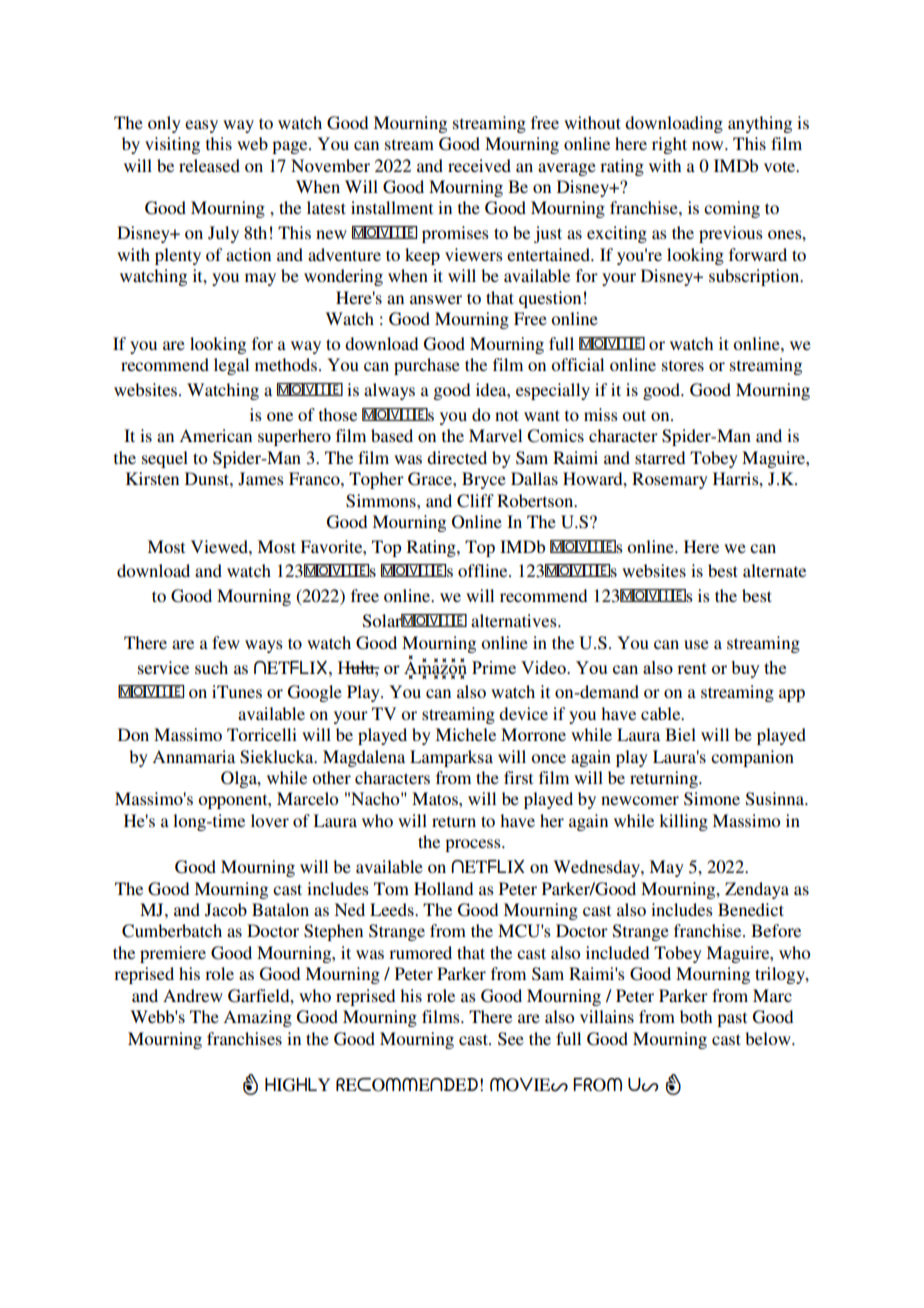 The width and height of the screenshot is (924, 1308). Describe the element at coordinates (209, 165) in the screenshot. I see `released` at that location.
